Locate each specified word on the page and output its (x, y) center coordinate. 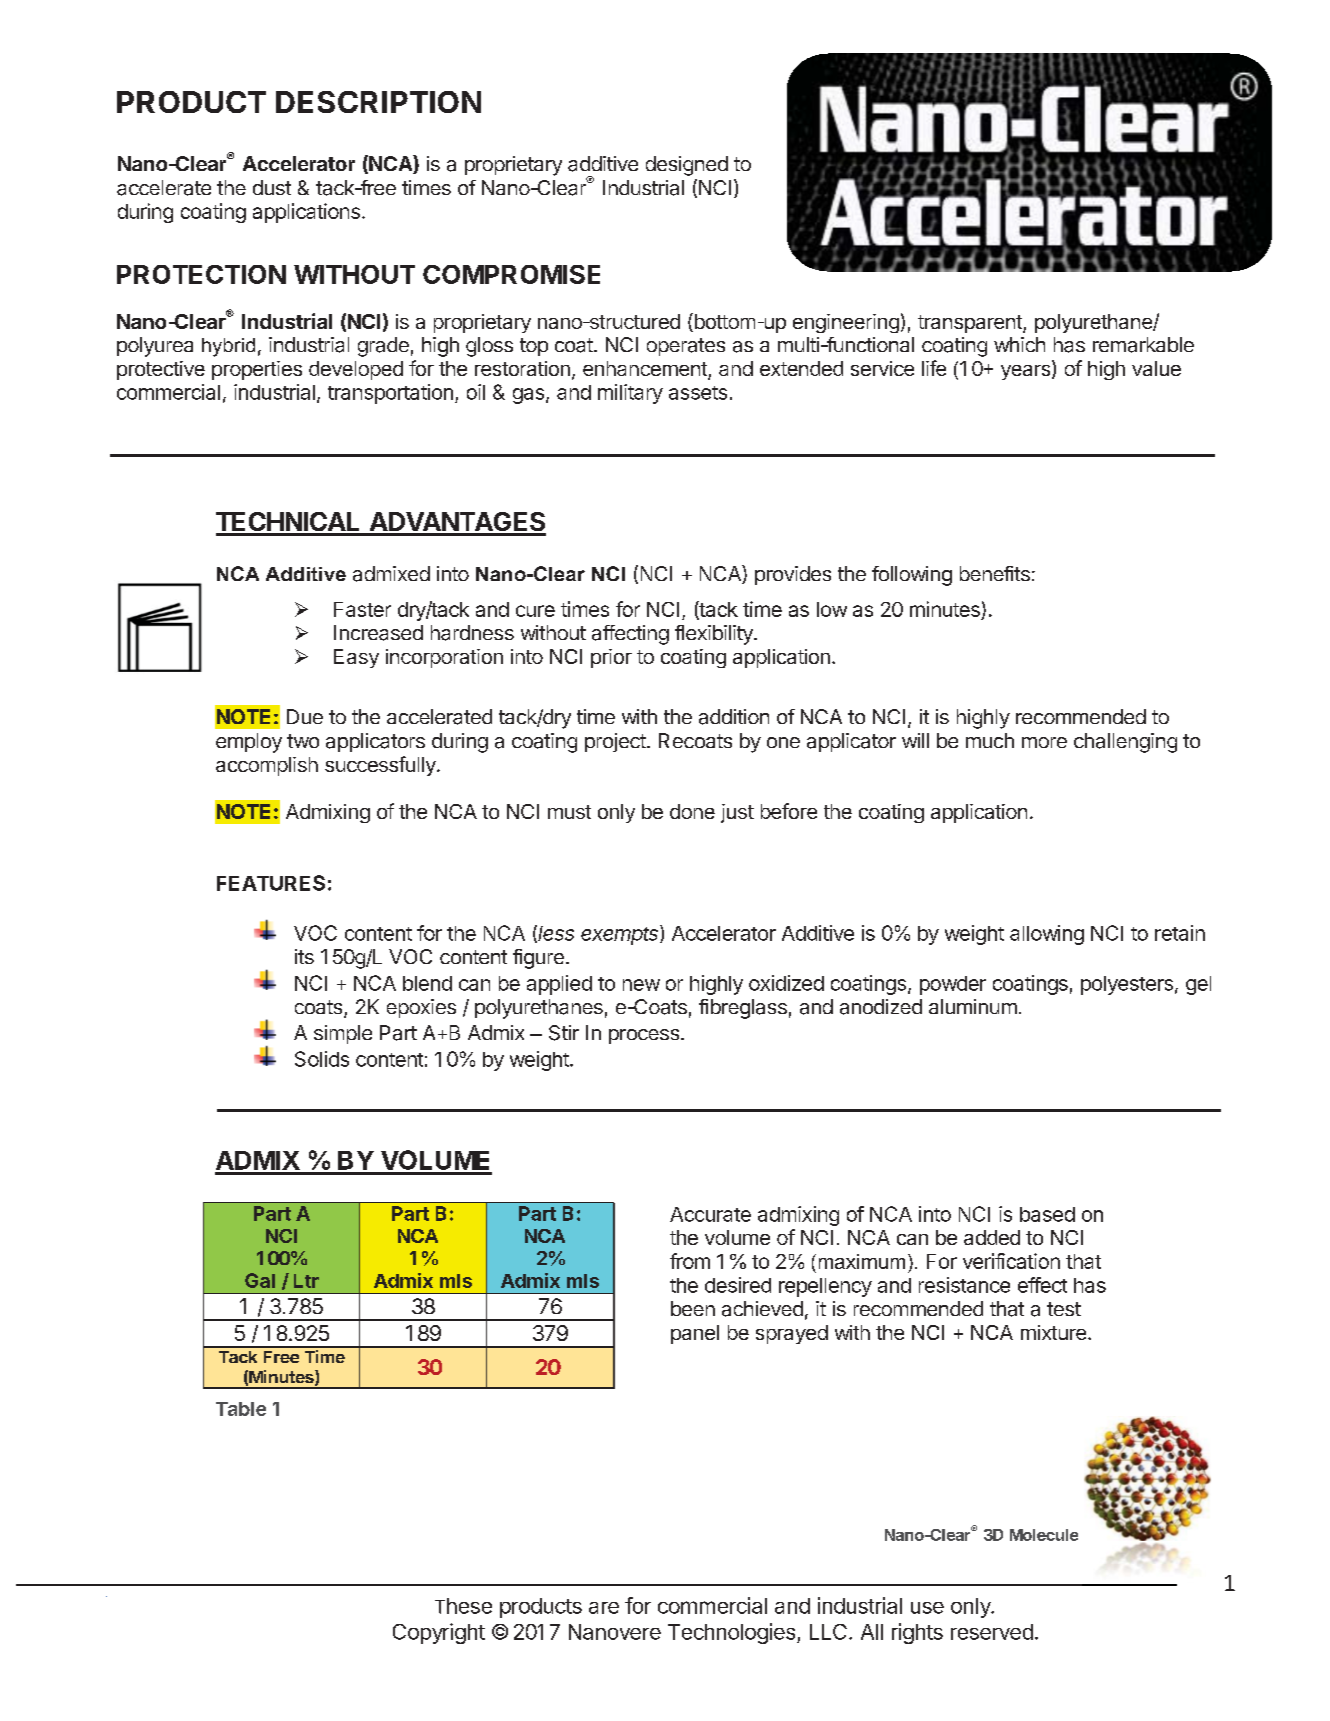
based (1047, 1214)
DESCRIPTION (378, 102)
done (692, 811)
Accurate (710, 1214)
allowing (1047, 935)
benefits (995, 573)
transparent (971, 324)
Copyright (439, 1633)
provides (793, 575)
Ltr (306, 1281)
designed (687, 166)
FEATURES (271, 883)
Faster (362, 609)
